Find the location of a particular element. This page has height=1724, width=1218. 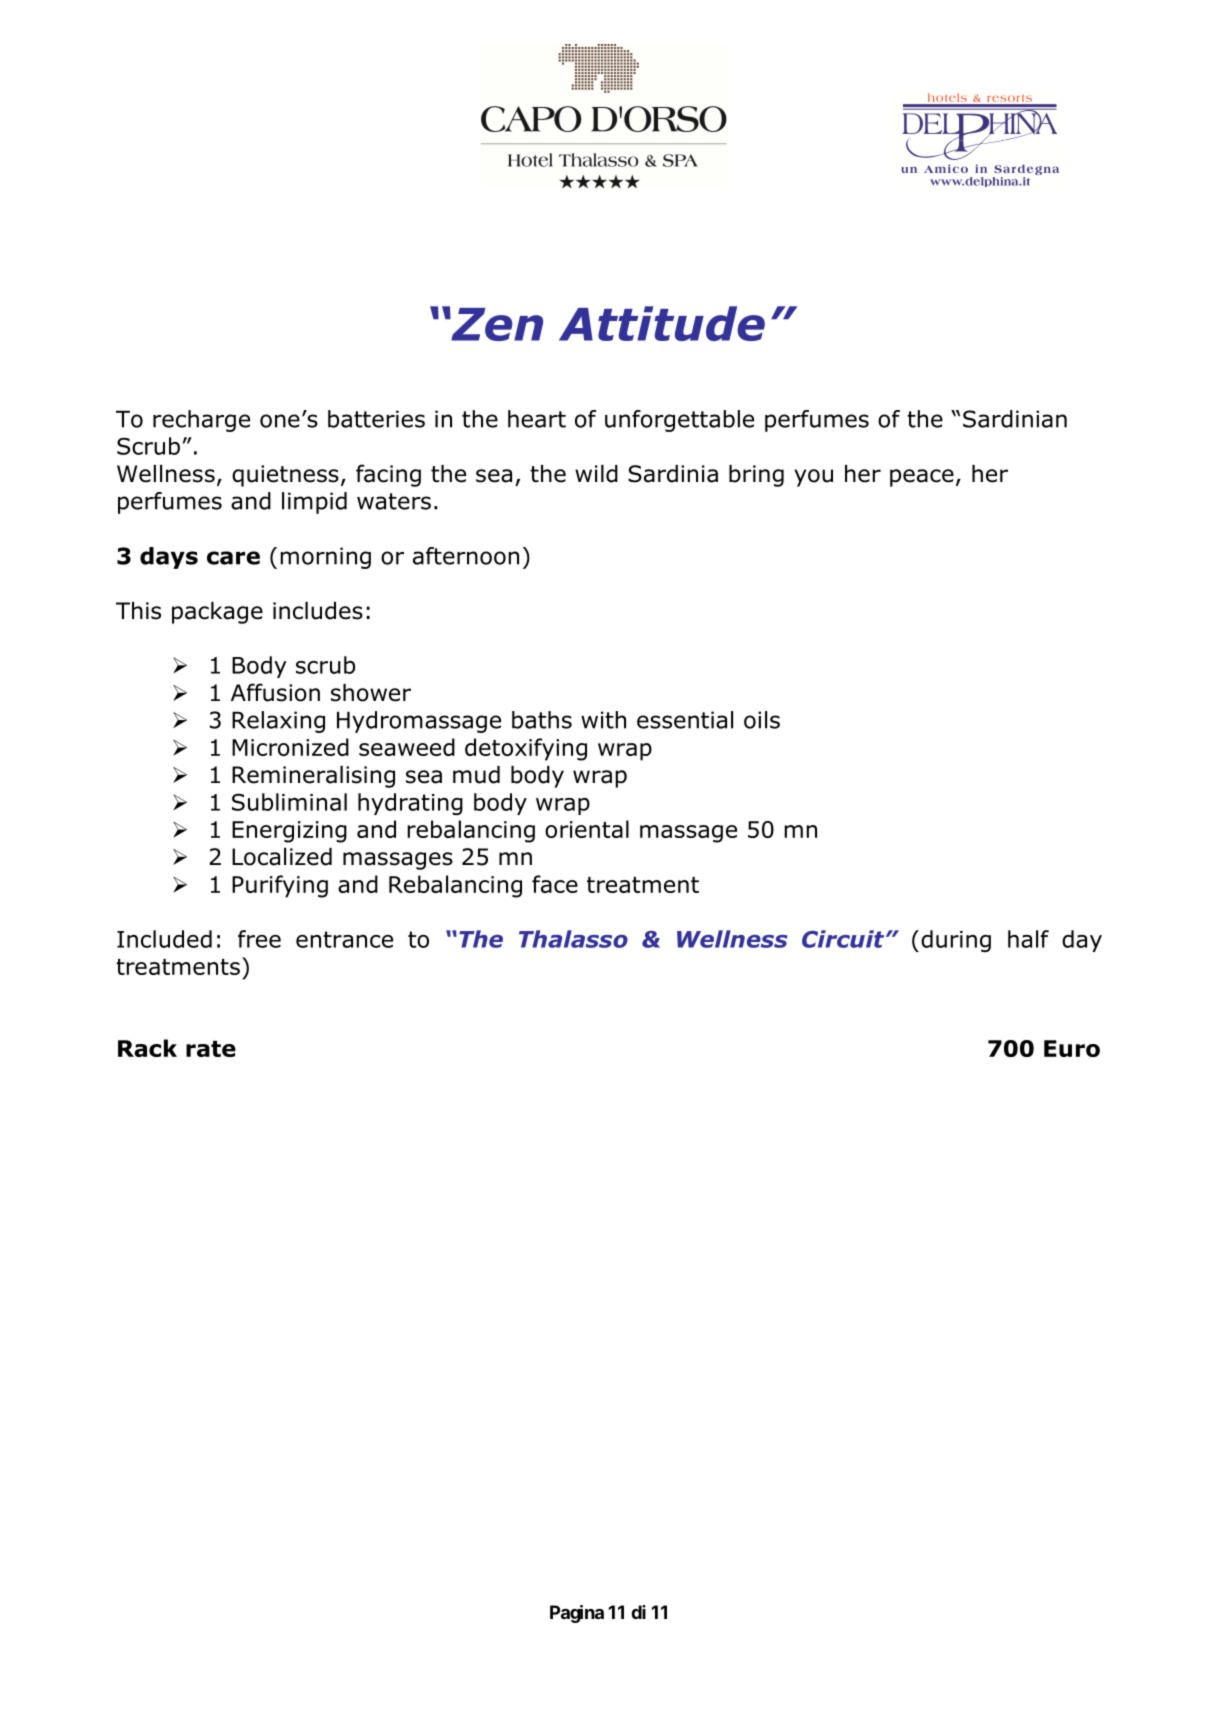

oils is located at coordinates (762, 720).
